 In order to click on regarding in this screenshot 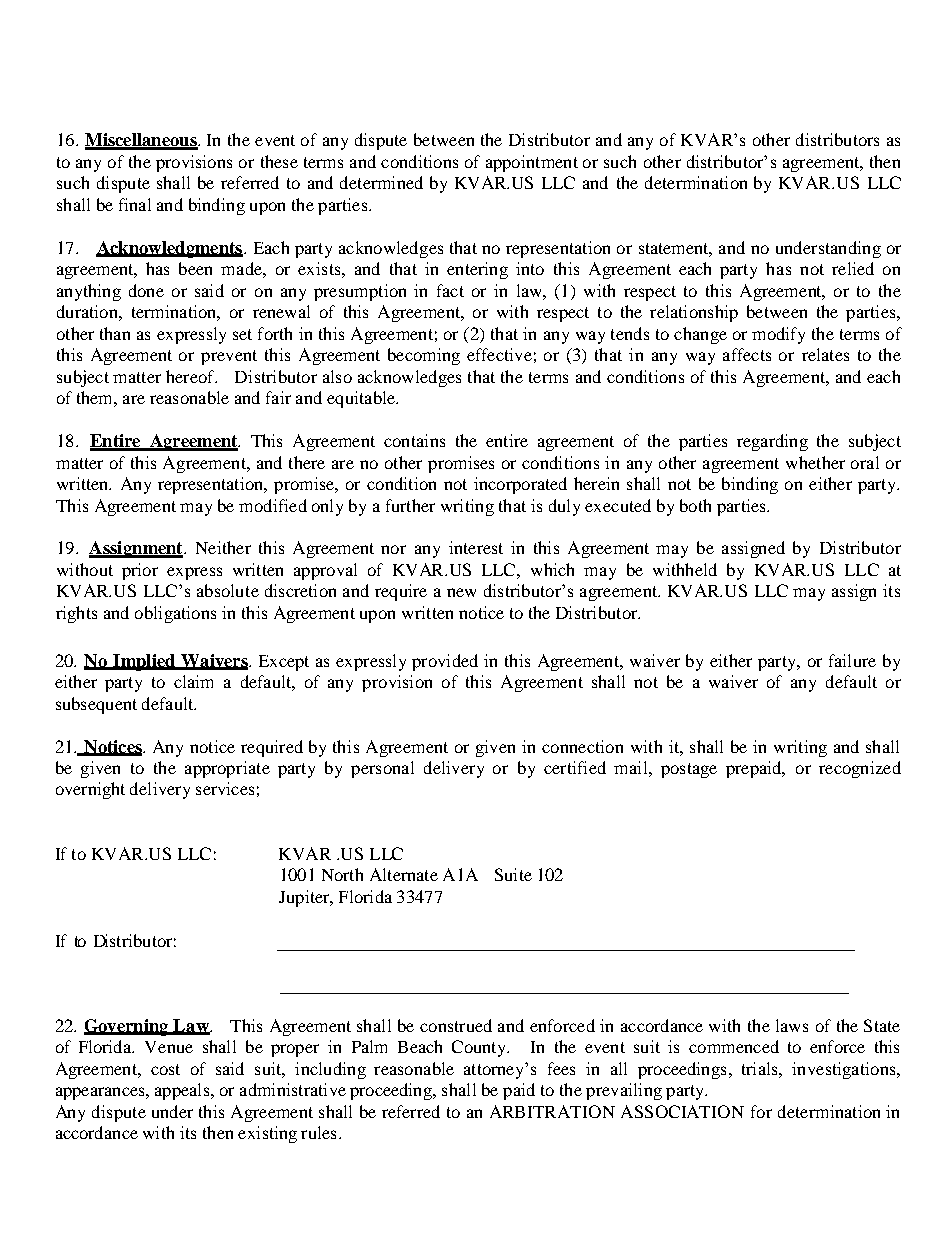, I will do `click(772, 442)`.
